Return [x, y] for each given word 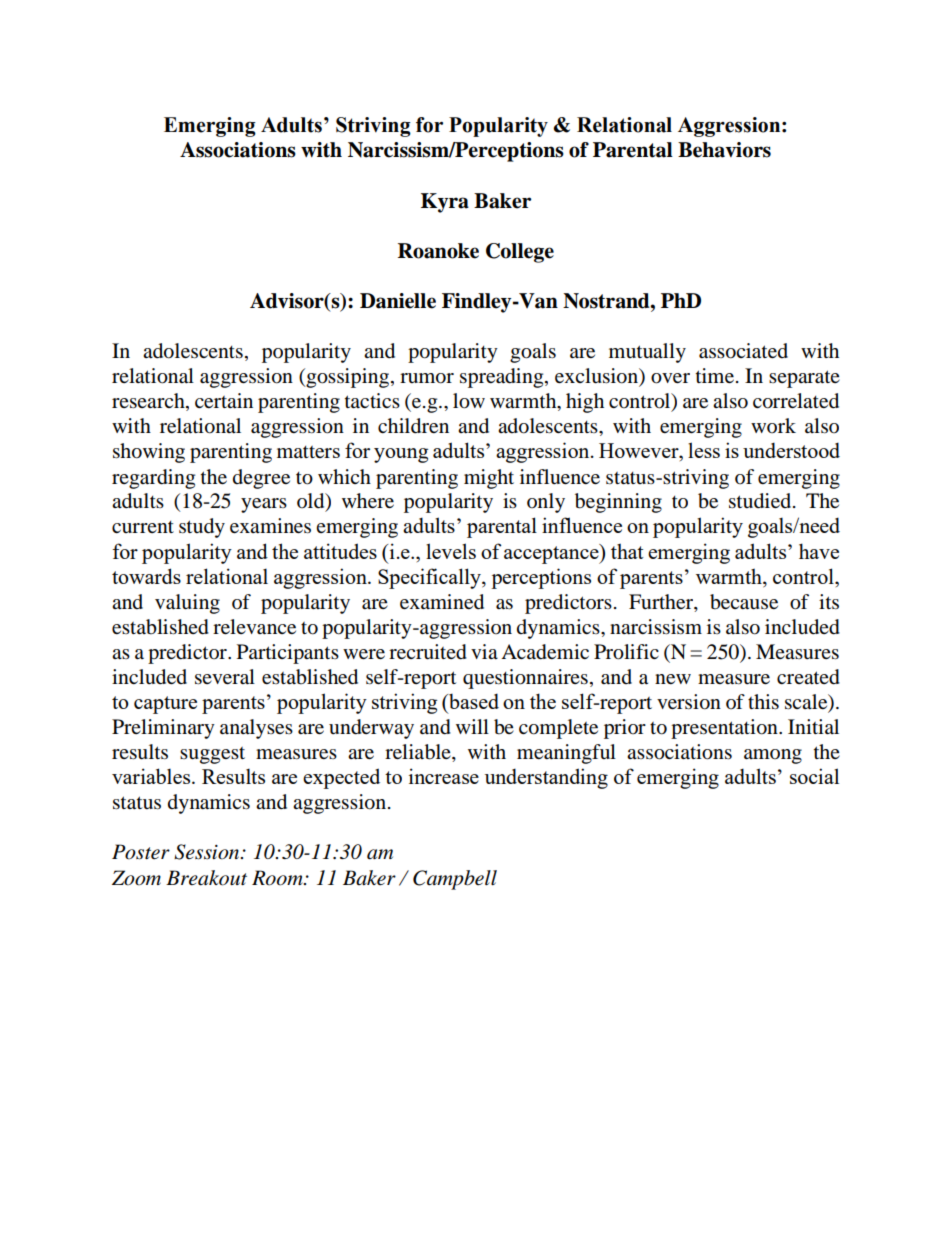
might [489, 479]
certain [224, 400]
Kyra [445, 203]
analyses [256, 729]
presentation [725, 729]
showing [149, 453]
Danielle [398, 301]
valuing [187, 604]
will [472, 726]
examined [442, 602]
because [744, 602]
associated [743, 351]
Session [208, 852]
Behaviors [724, 150]
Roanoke [438, 251]
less [704, 450]
